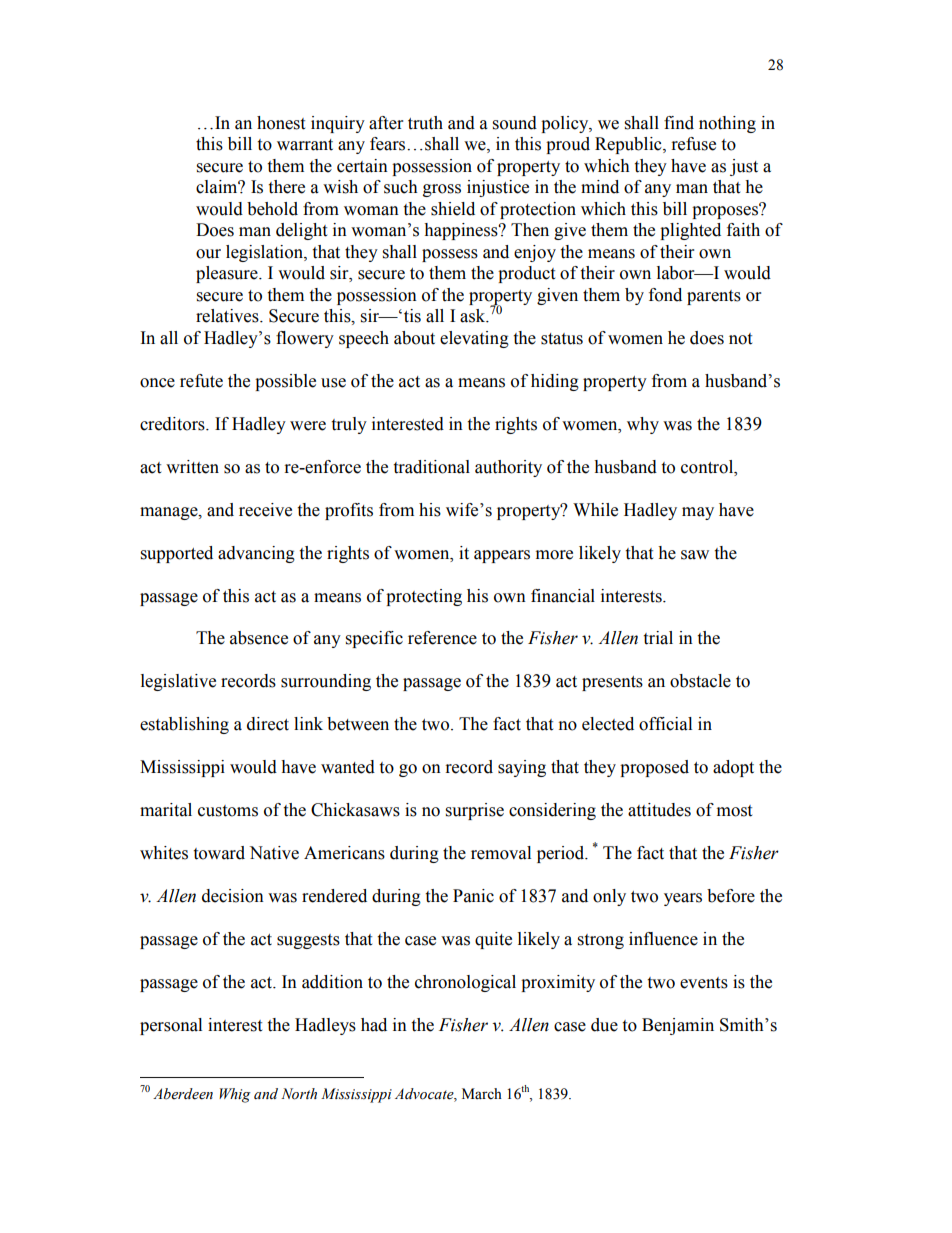 The height and width of the screenshot is (1233, 952). What do you see at coordinates (475, 811) in the screenshot?
I see `surprise` at bounding box center [475, 811].
